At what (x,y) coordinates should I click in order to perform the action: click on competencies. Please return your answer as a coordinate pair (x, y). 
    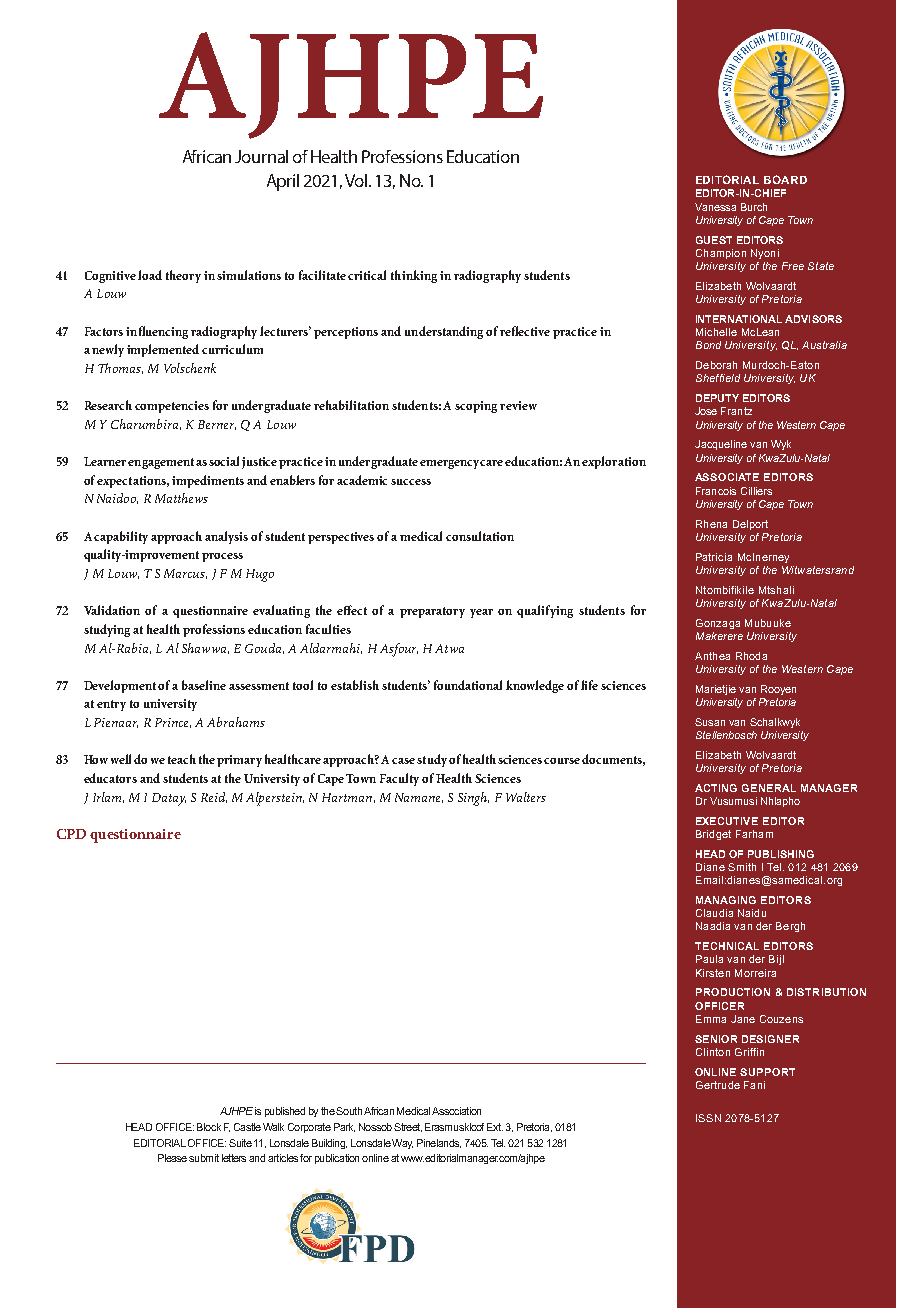
    Looking at the image, I should click on (172, 407).
